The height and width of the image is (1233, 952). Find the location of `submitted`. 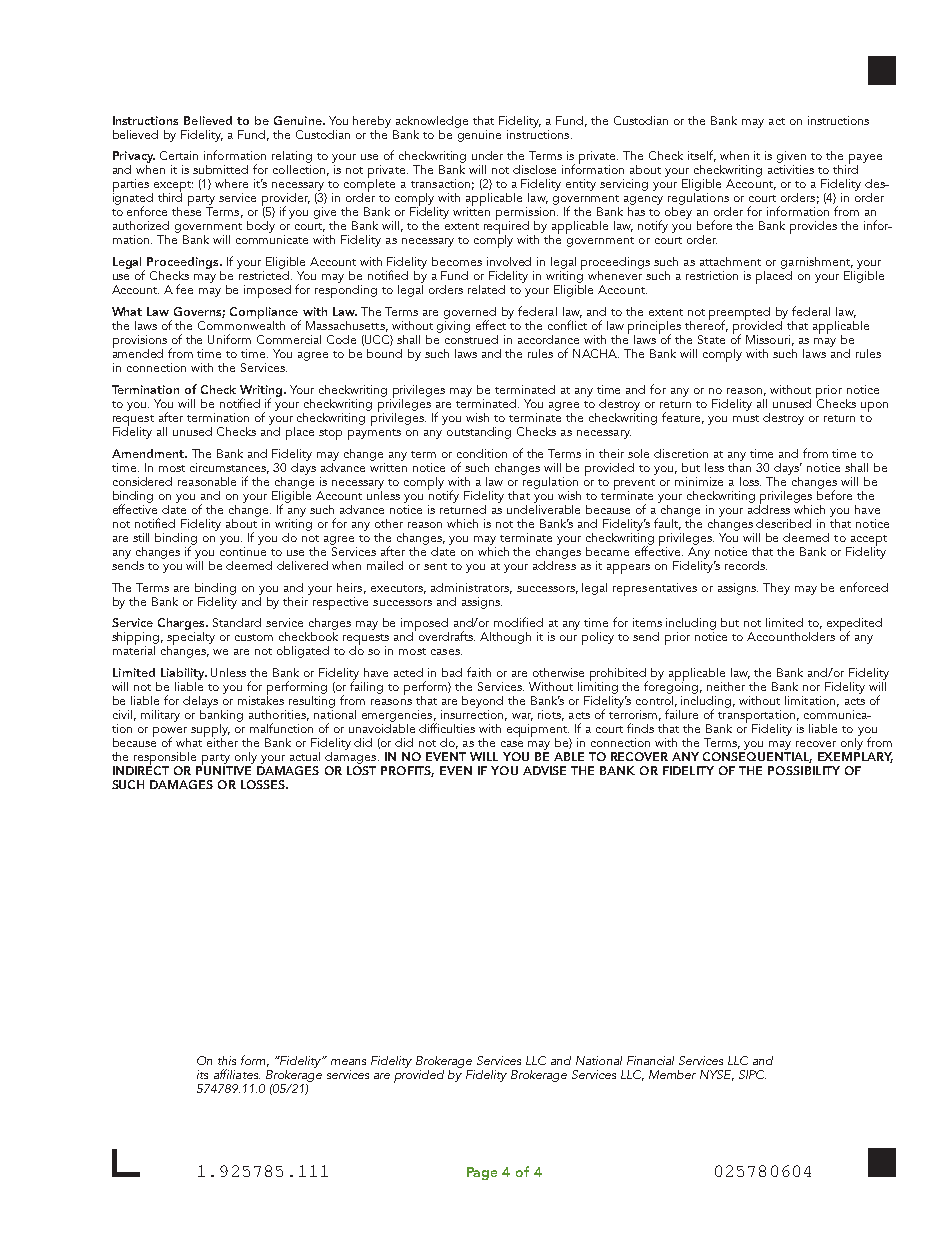

submitted is located at coordinates (220, 169).
